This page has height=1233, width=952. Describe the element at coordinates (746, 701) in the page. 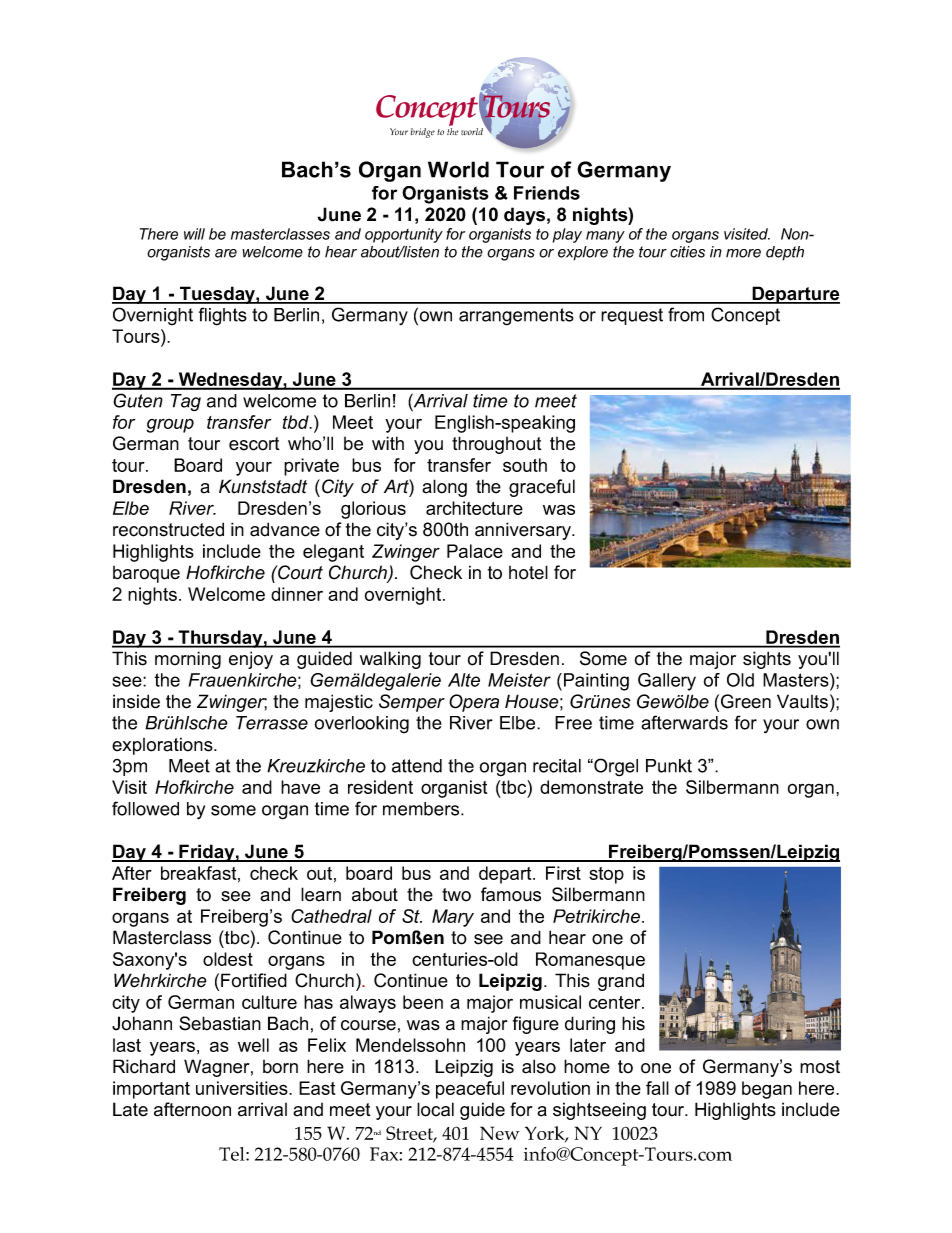

I see `Green` at that location.
